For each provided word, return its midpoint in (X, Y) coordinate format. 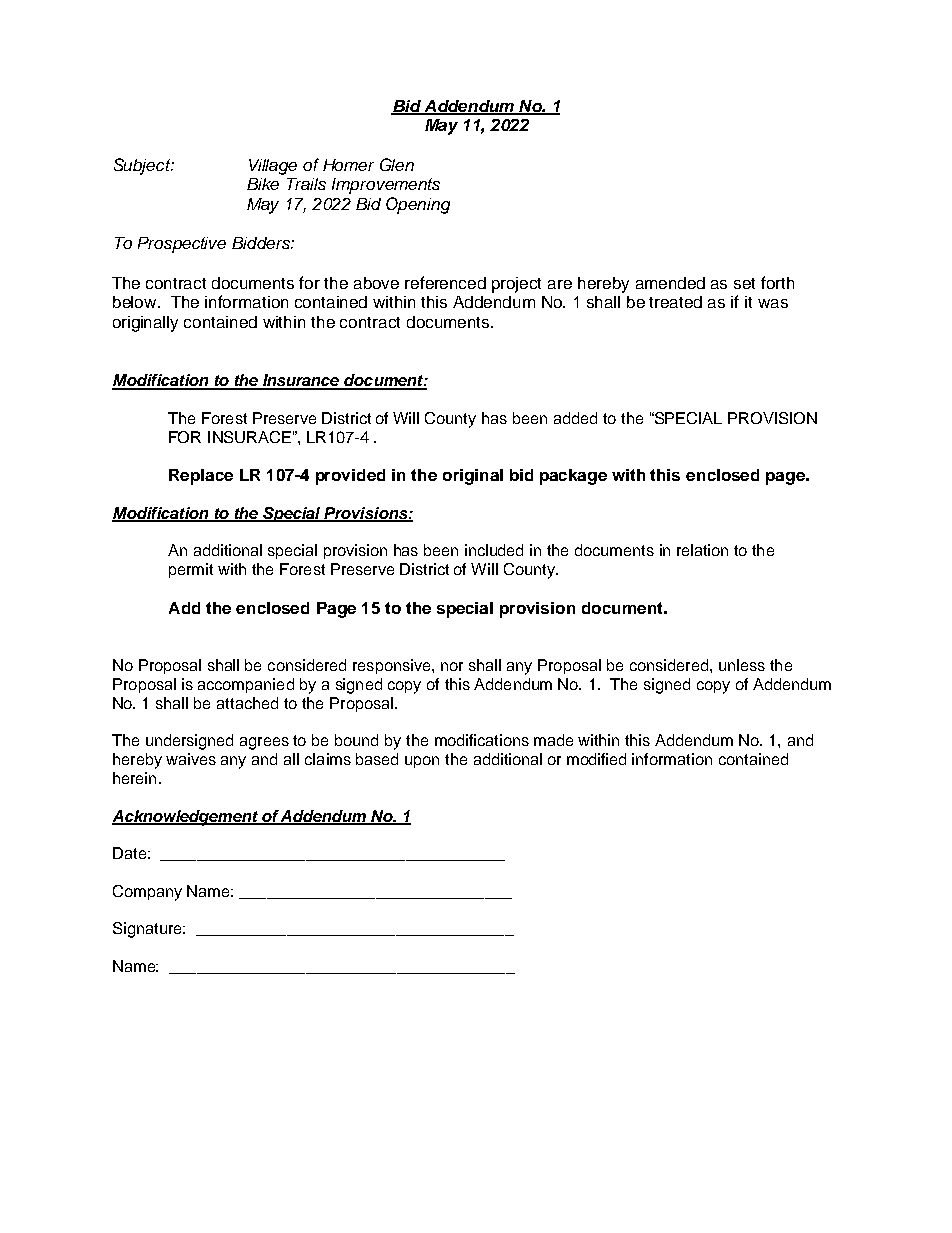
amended (670, 283)
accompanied (246, 685)
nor (452, 666)
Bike (263, 184)
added (575, 418)
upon (422, 762)
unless (742, 665)
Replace (201, 477)
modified (596, 759)
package (573, 477)
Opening (418, 205)
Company (147, 893)
